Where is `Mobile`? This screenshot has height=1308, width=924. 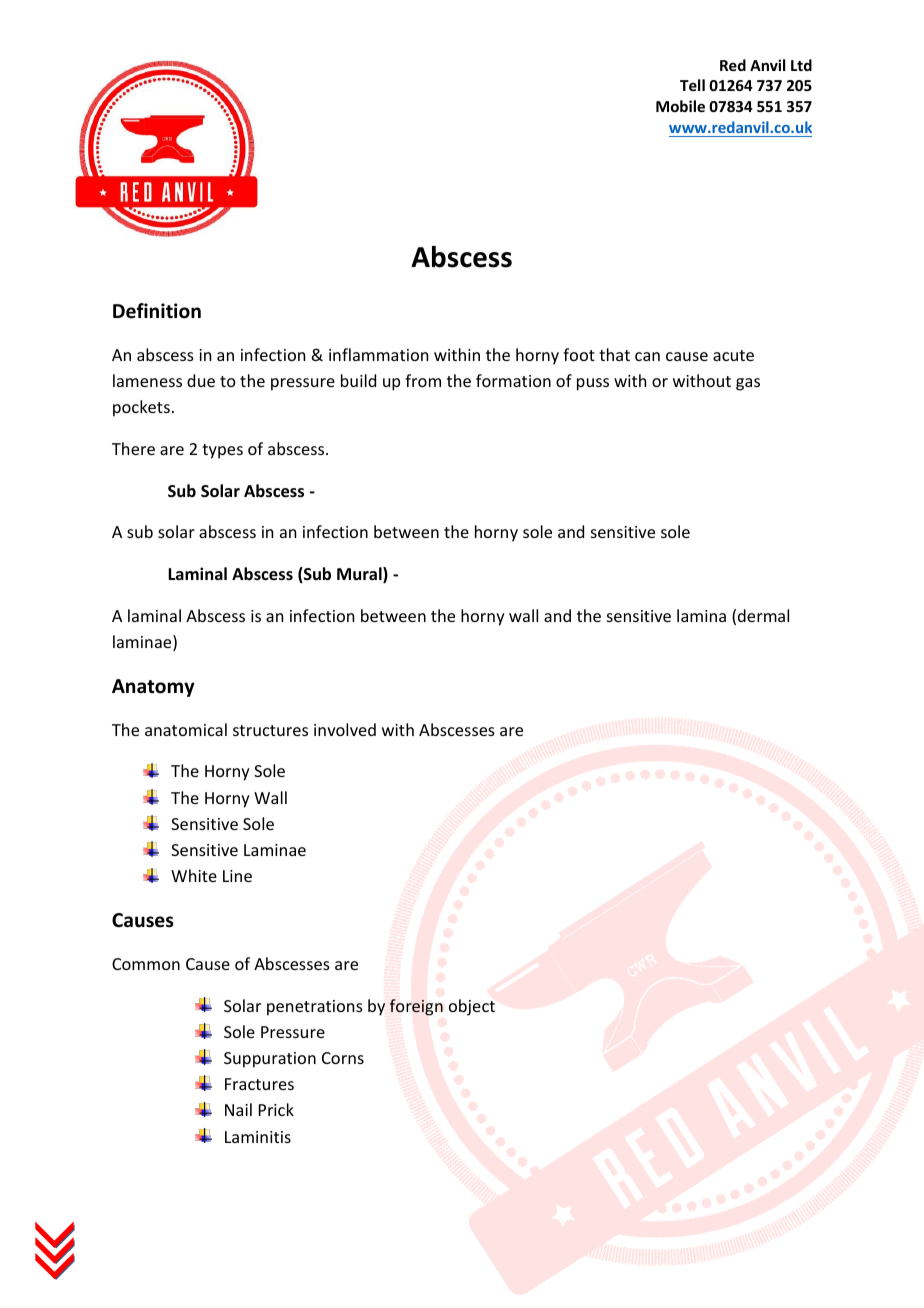
Mobile is located at coordinates (680, 106).
